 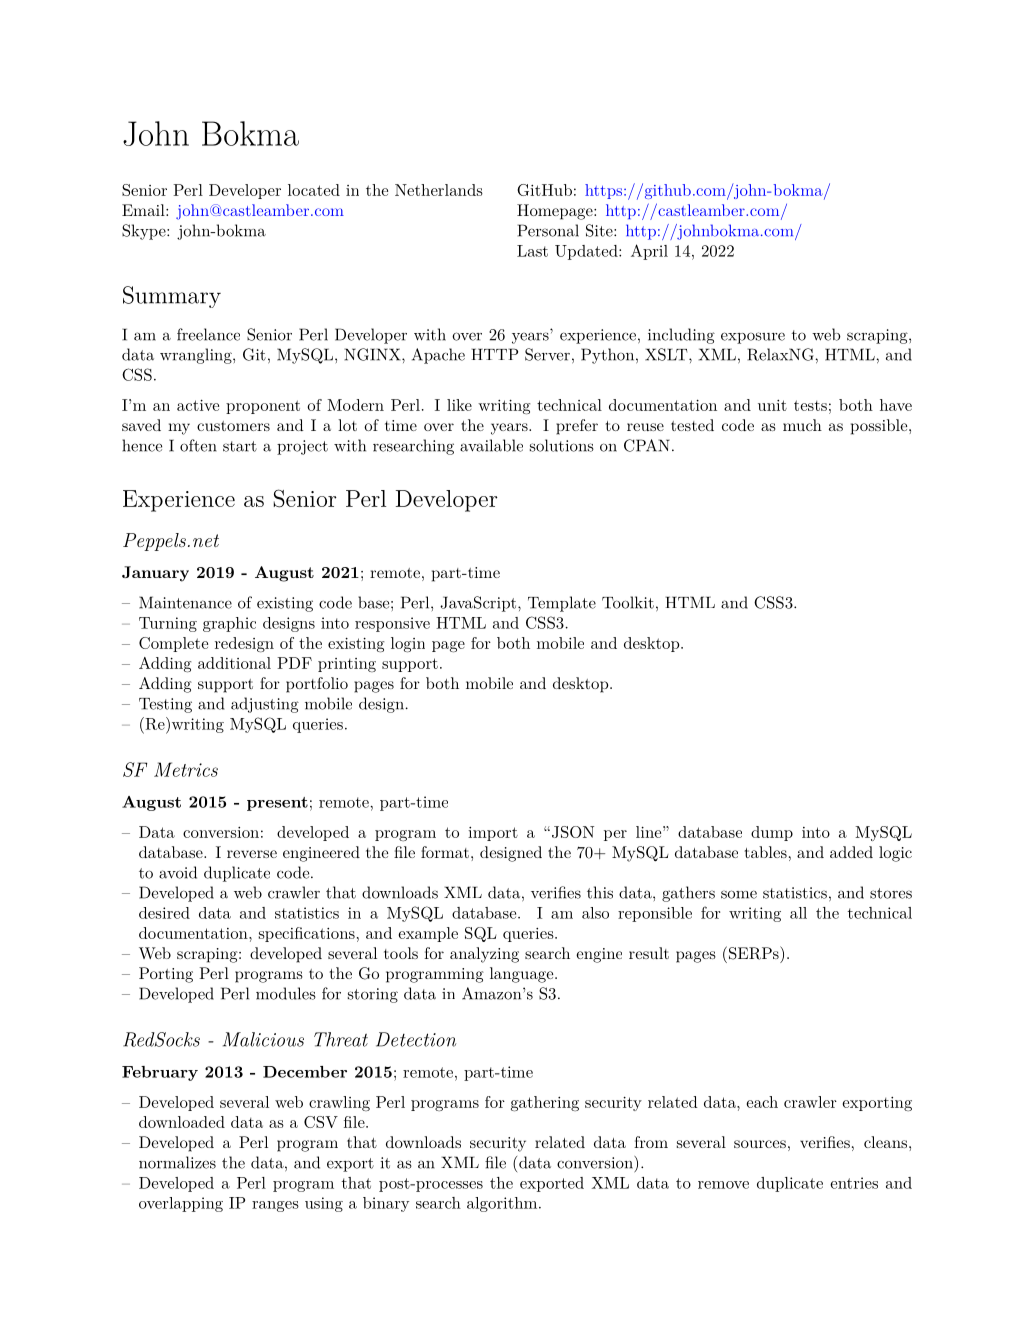 I want to click on algorithm, so click(x=502, y=1204).
